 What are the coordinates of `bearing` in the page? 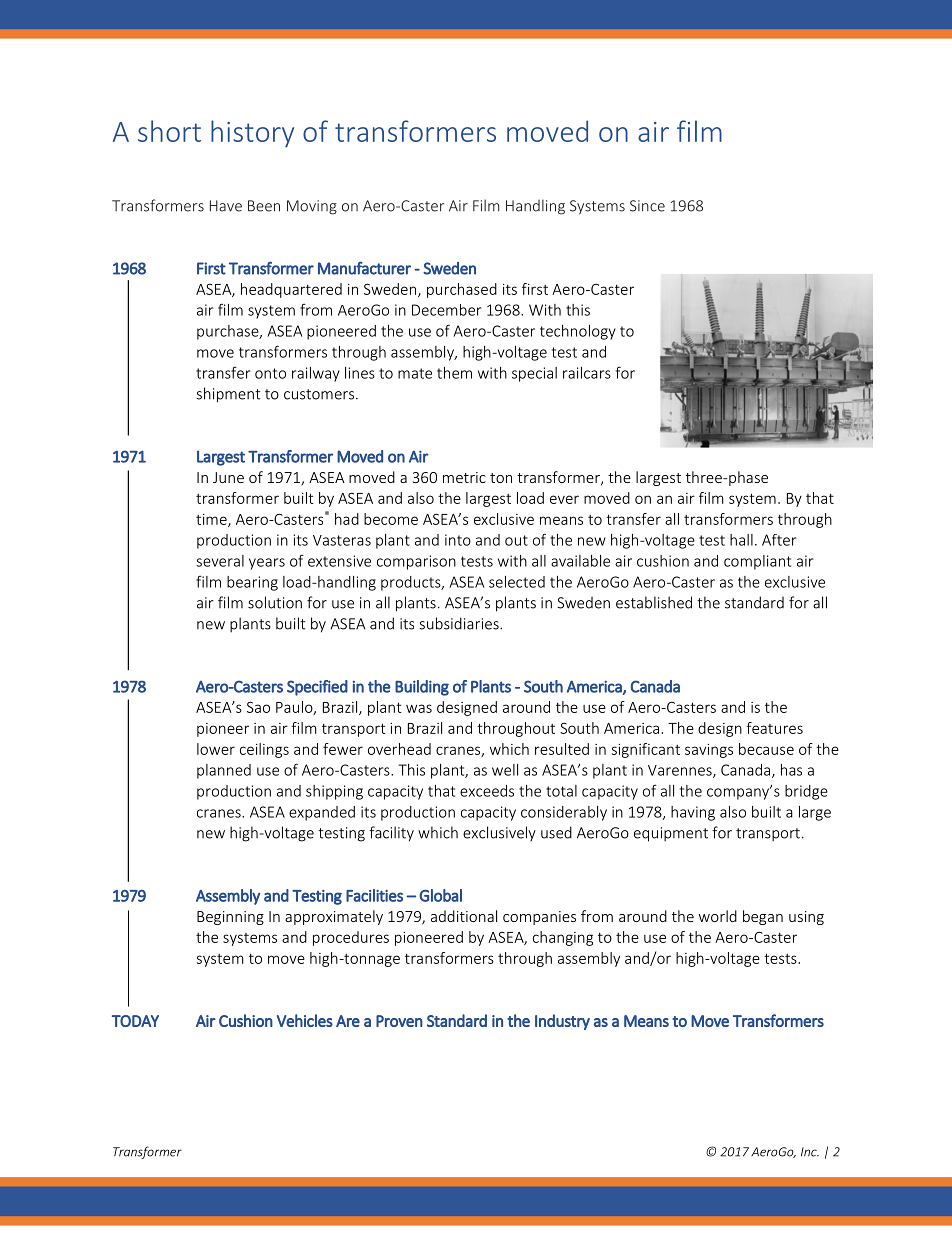 It's located at (252, 583).
